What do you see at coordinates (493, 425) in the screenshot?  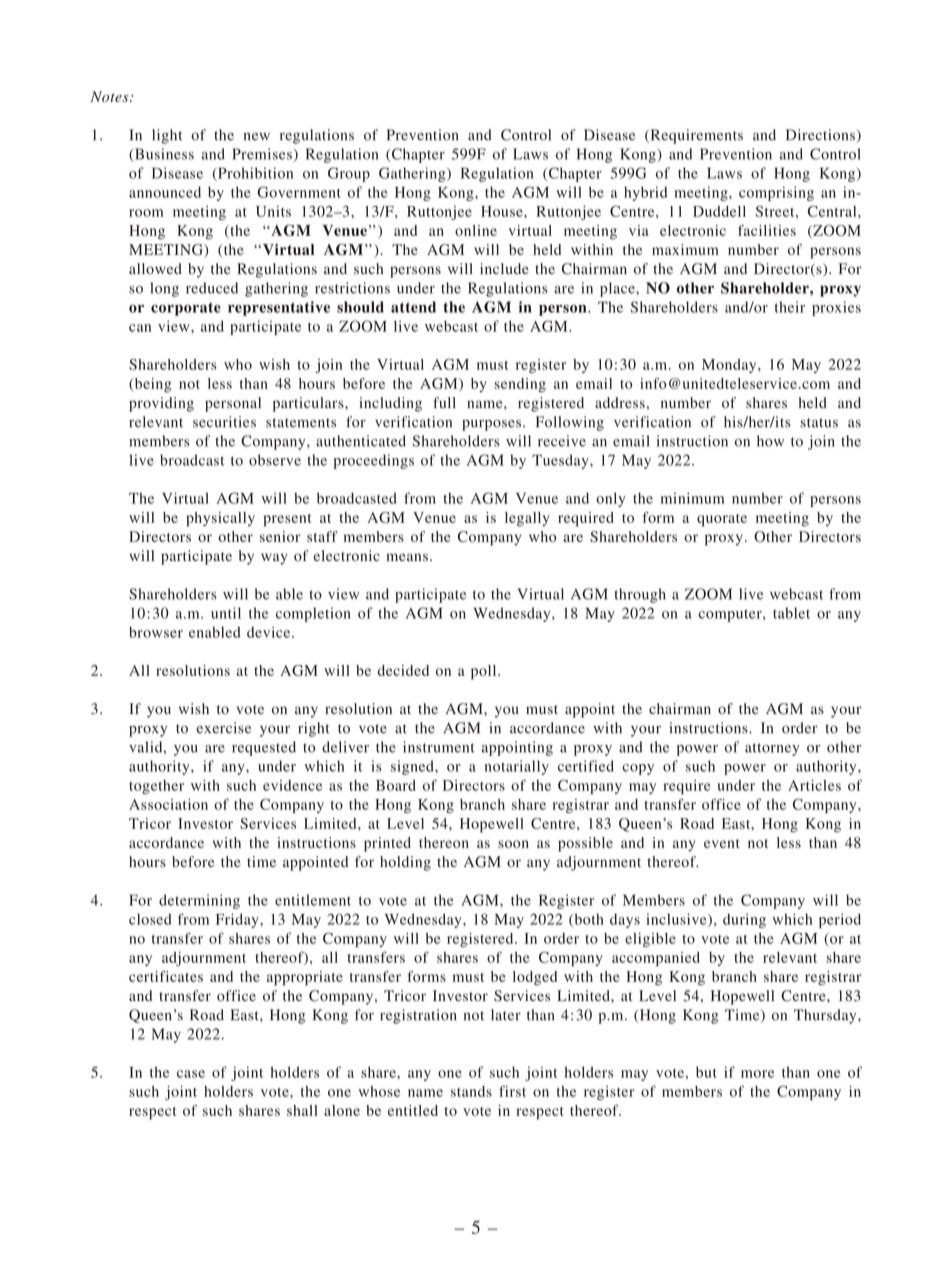 I see `purposes` at bounding box center [493, 425].
